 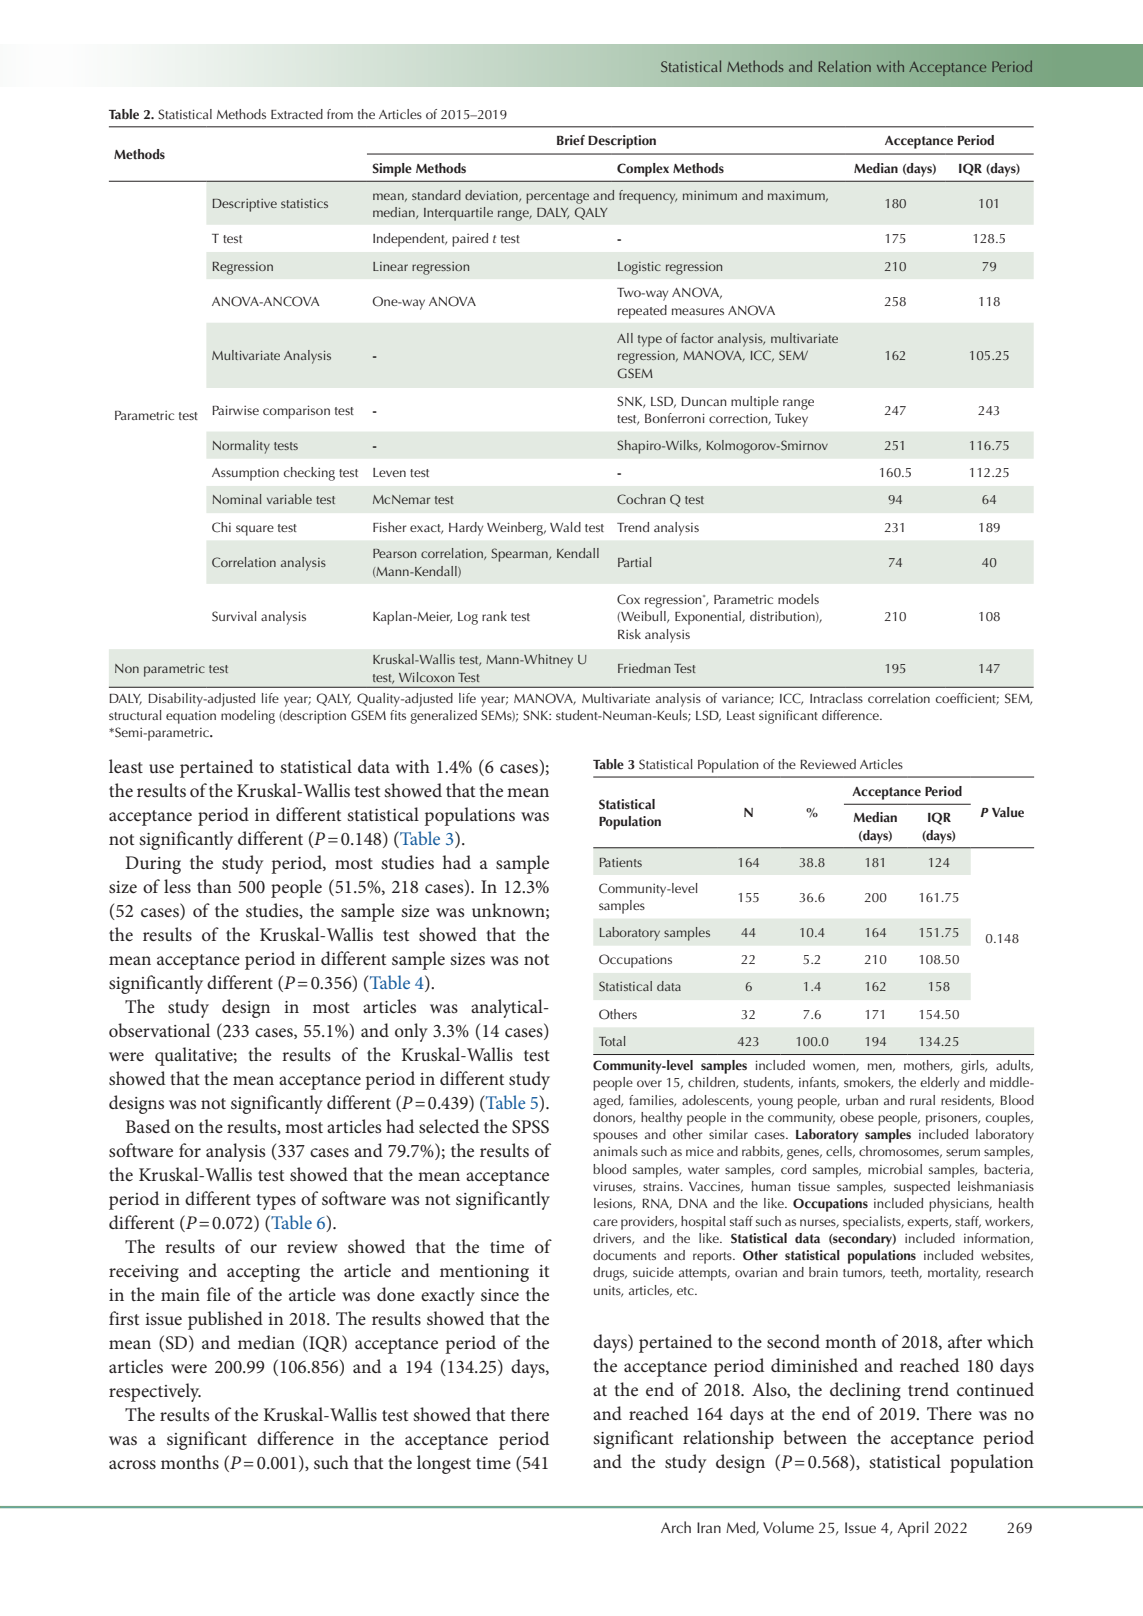 I want to click on Wald, so click(x=565, y=527).
